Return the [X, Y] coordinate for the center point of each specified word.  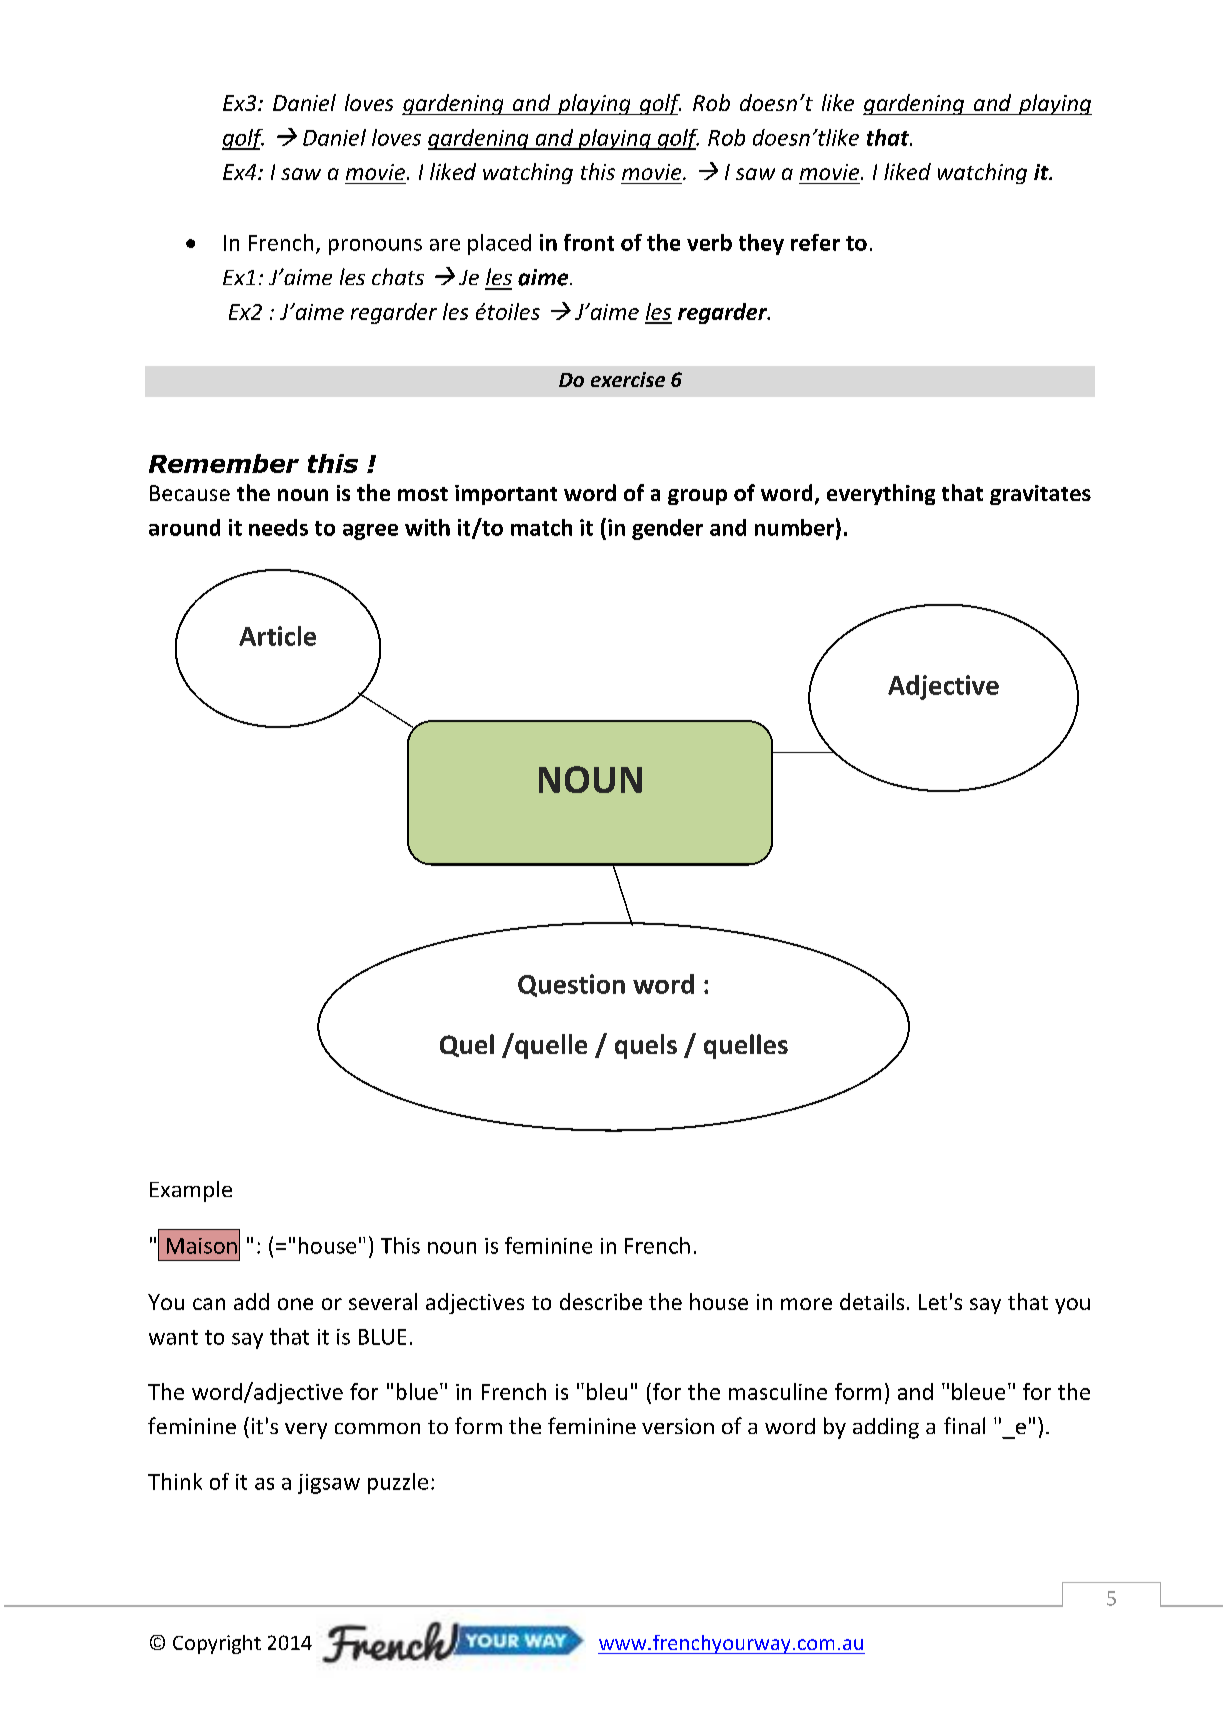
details [872, 1301]
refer [815, 242]
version [678, 1426]
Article [277, 636]
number [794, 527]
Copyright [217, 1644]
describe [601, 1301]
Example [191, 1191]
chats [398, 276]
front [589, 242]
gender [667, 529]
